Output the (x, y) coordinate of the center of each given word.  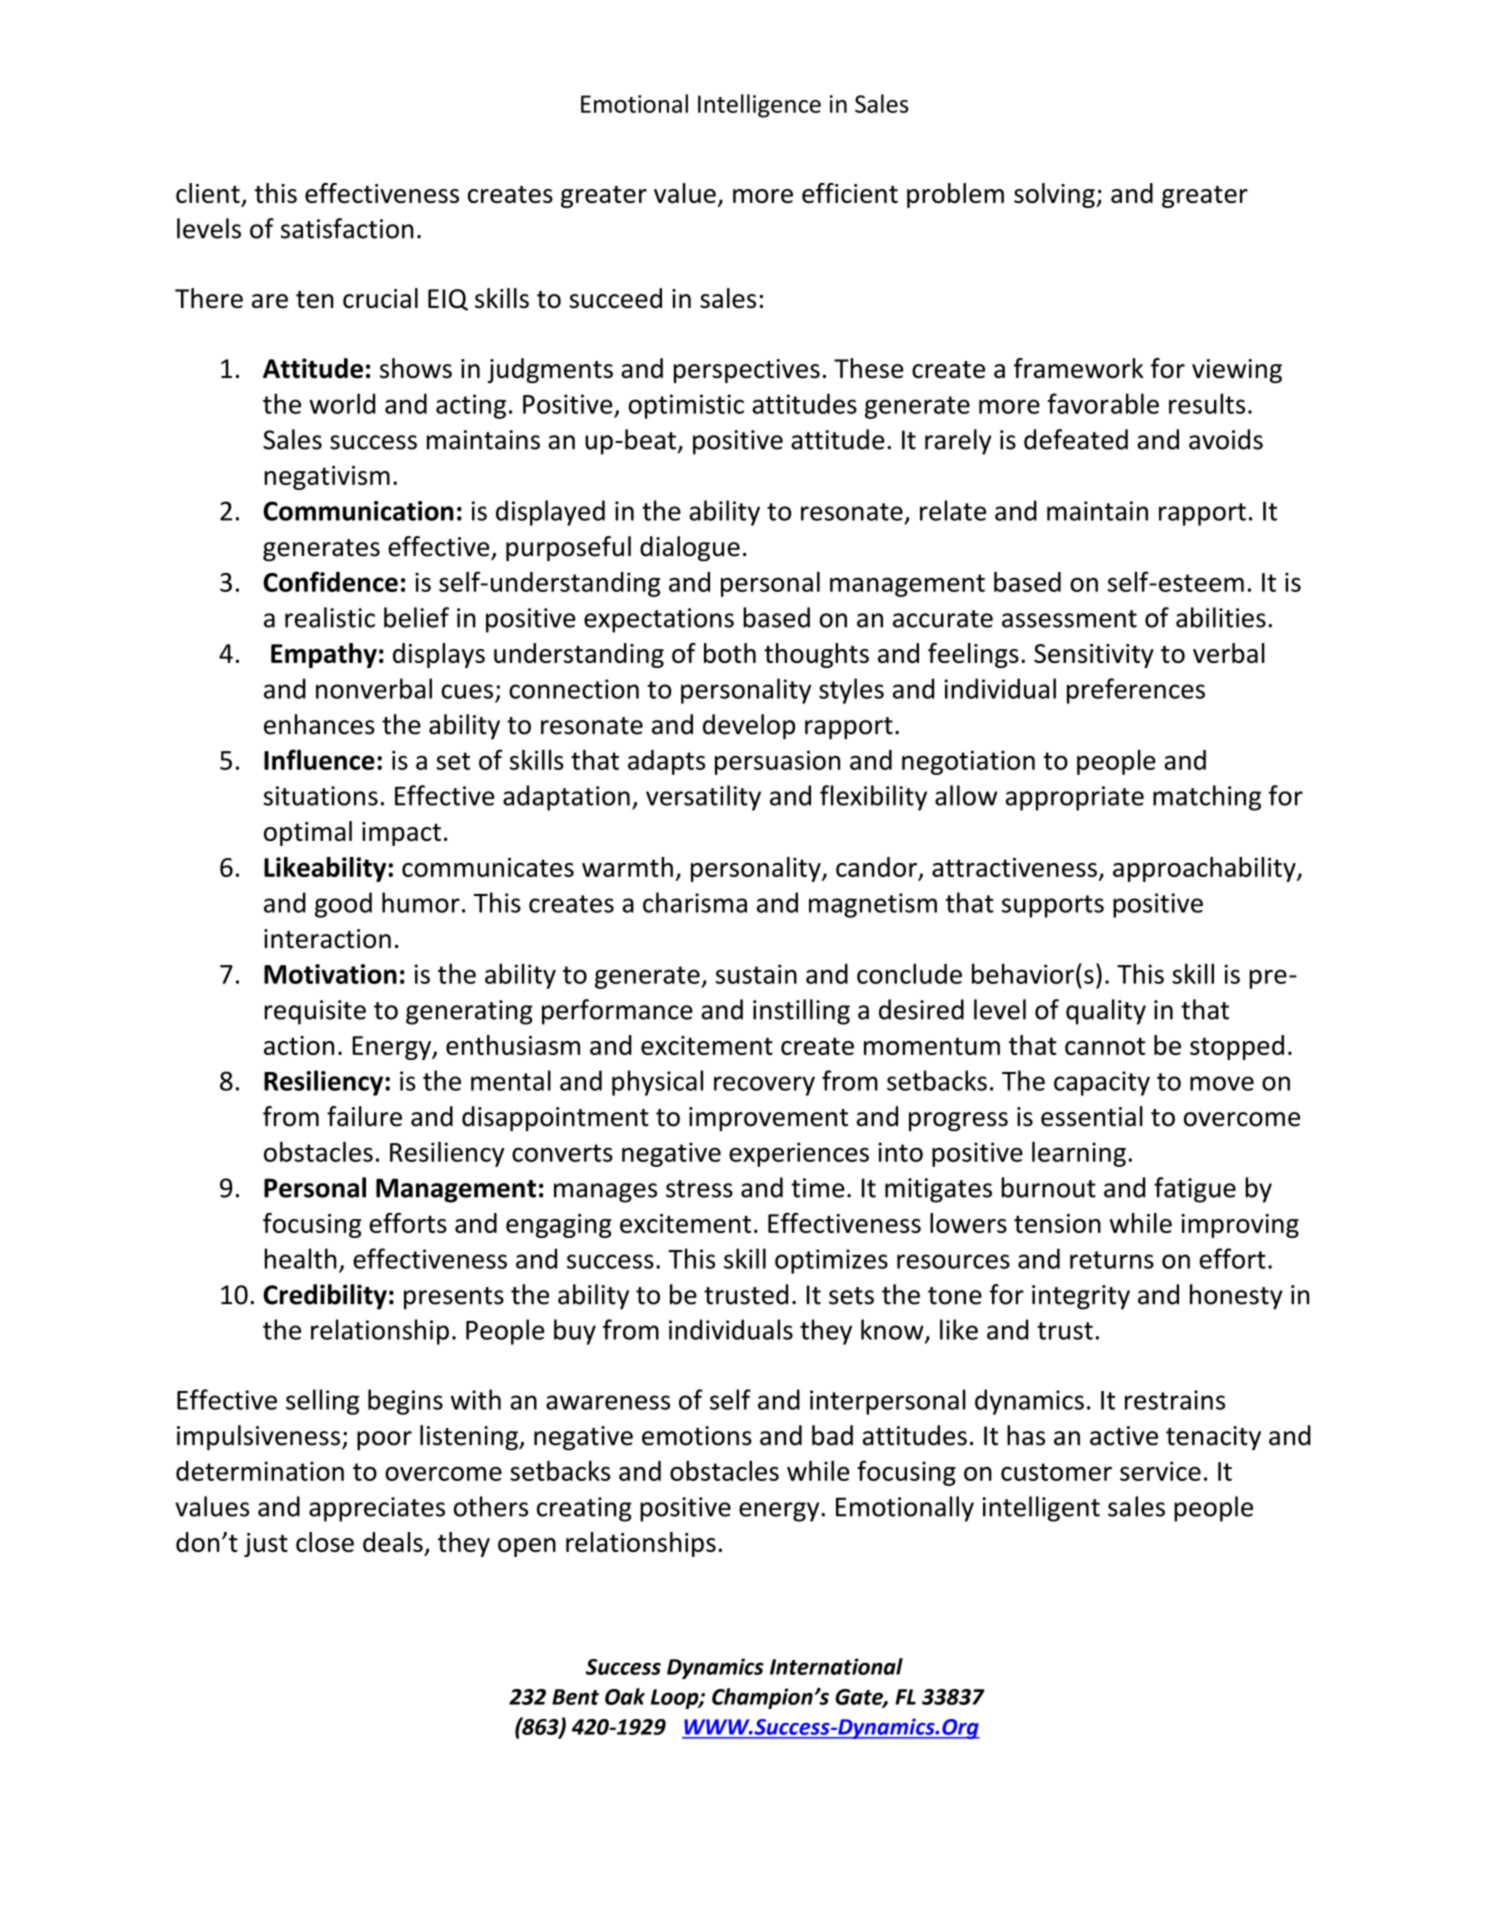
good (343, 905)
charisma (695, 902)
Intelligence (759, 106)
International (836, 1666)
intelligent (1041, 1509)
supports (1053, 906)
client (208, 193)
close (325, 1542)
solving (1055, 195)
